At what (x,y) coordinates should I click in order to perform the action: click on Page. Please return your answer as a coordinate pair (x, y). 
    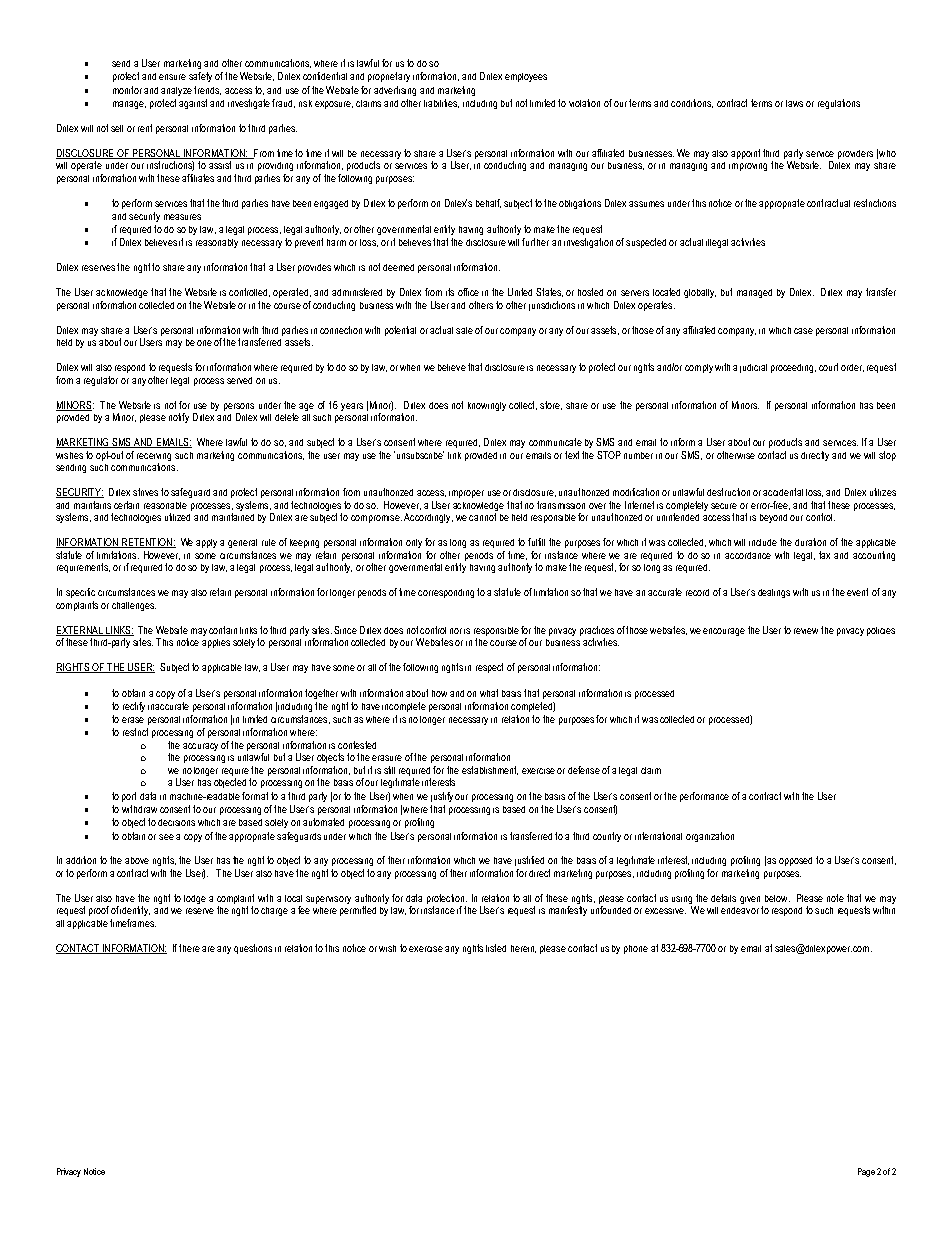
    Looking at the image, I should click on (866, 1172).
